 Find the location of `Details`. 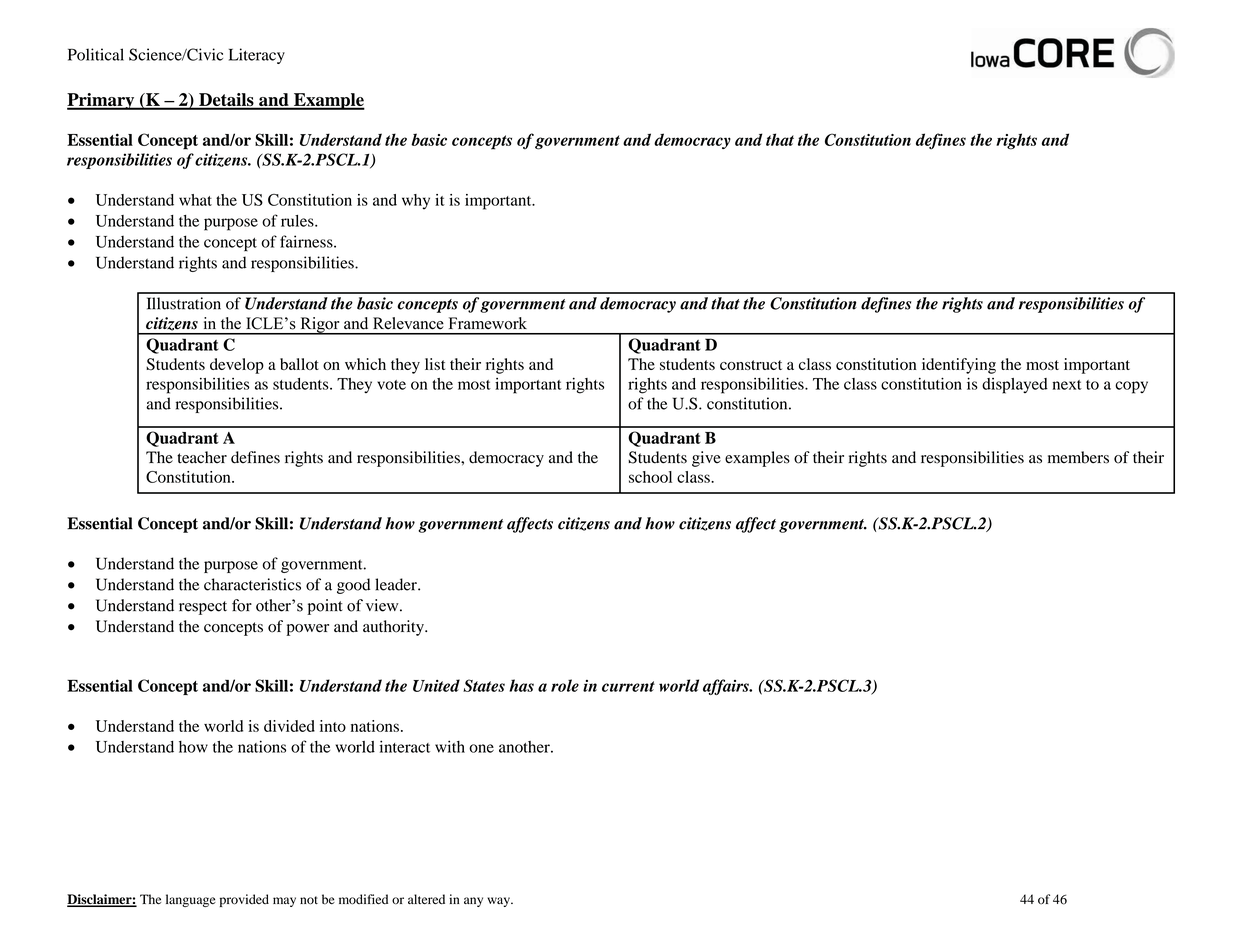

Details is located at coordinates (226, 101).
